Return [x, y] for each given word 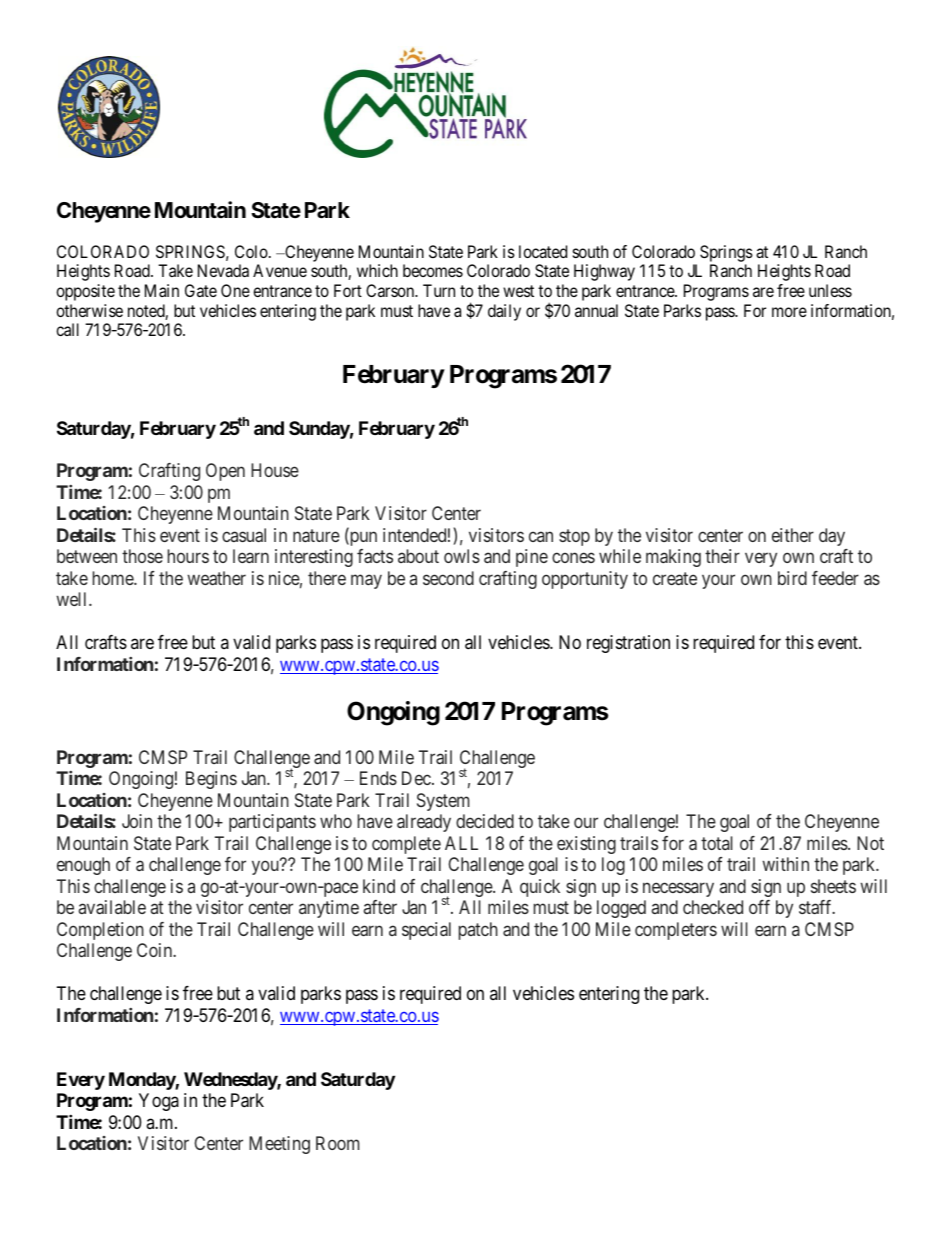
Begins [211, 780]
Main [162, 290]
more [789, 312]
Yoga [159, 1102]
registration [628, 644]
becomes [433, 270]
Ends [378, 778]
